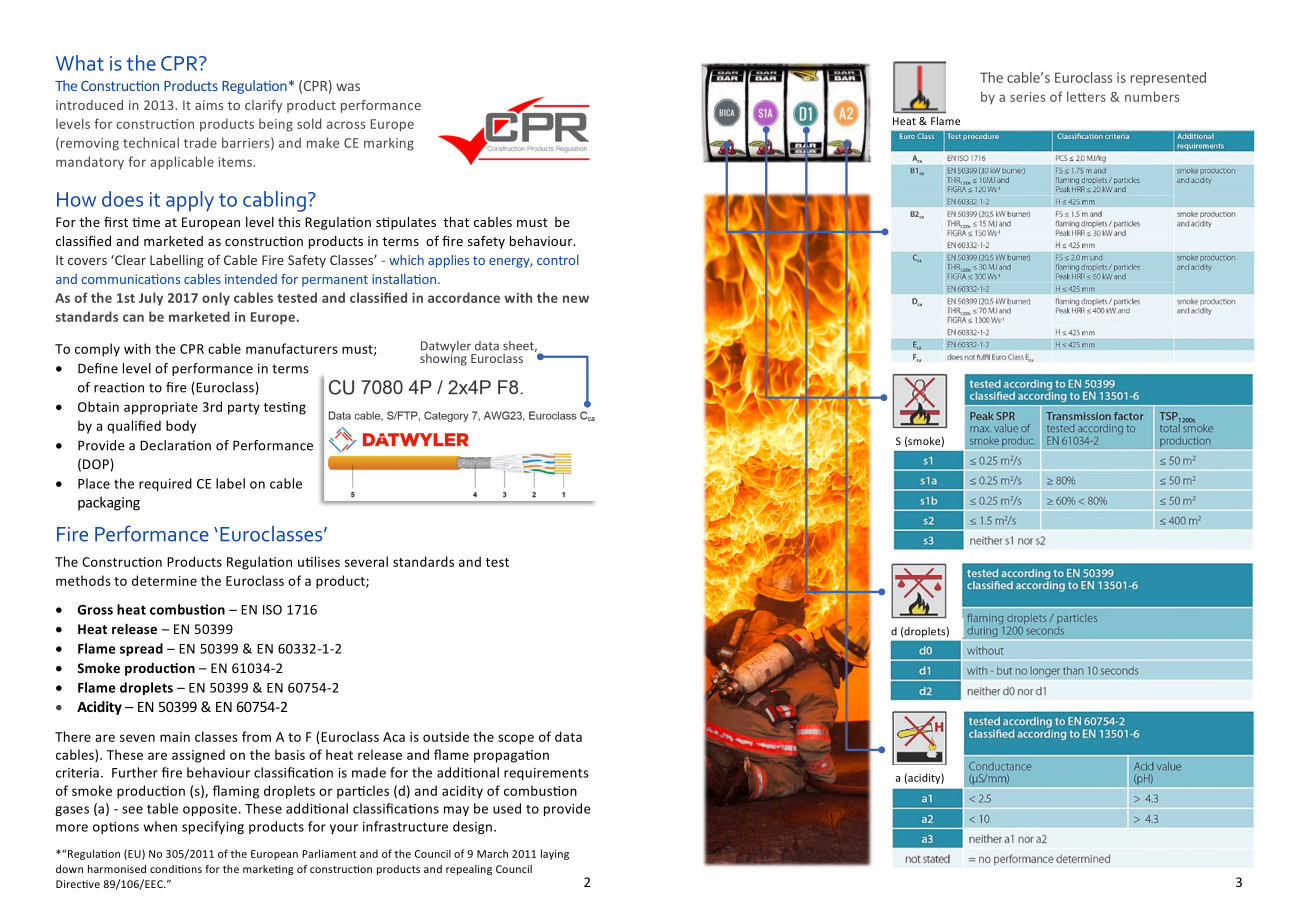  I want to click on conditions, so click(176, 869).
